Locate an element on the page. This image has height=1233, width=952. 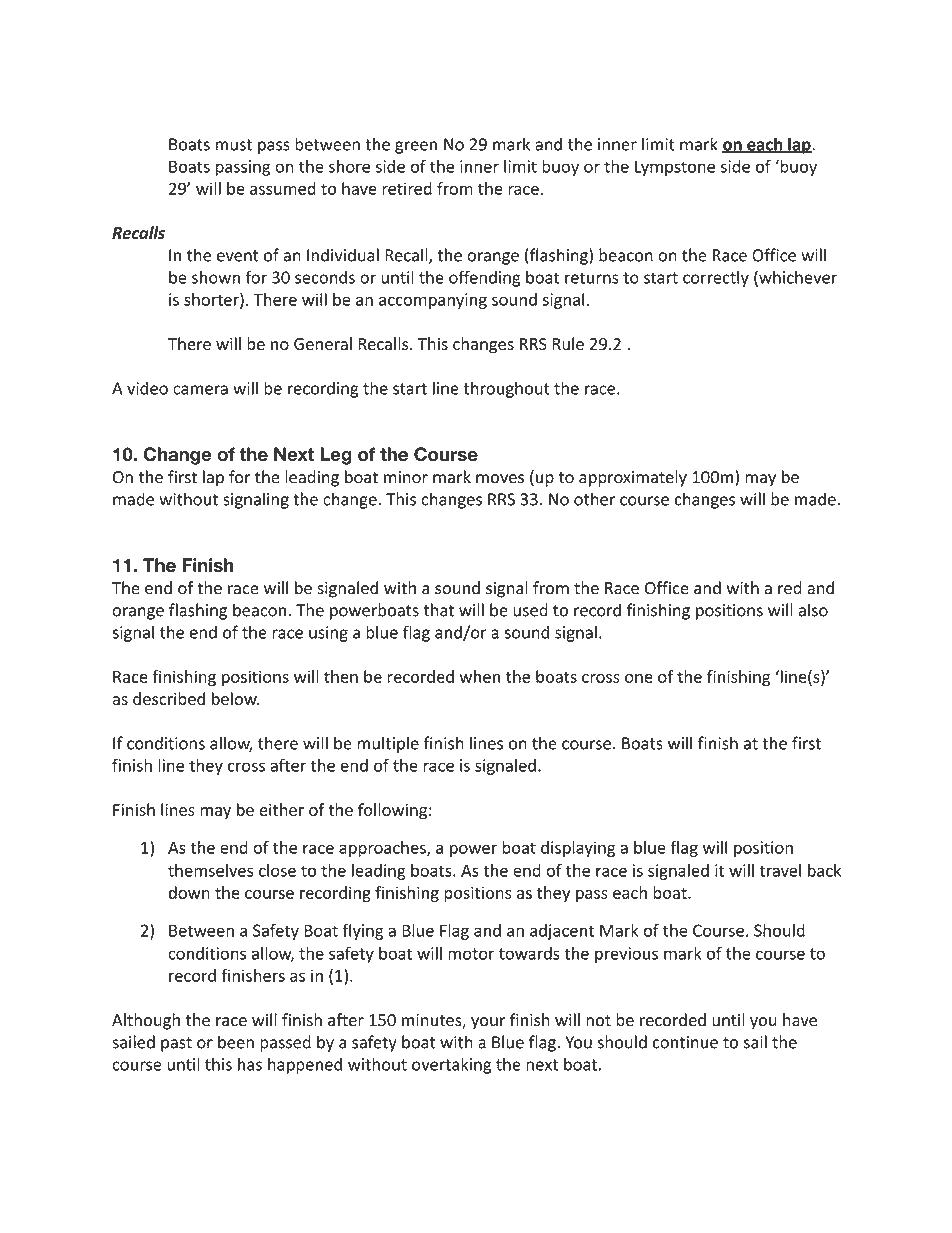
below is located at coordinates (235, 698).
